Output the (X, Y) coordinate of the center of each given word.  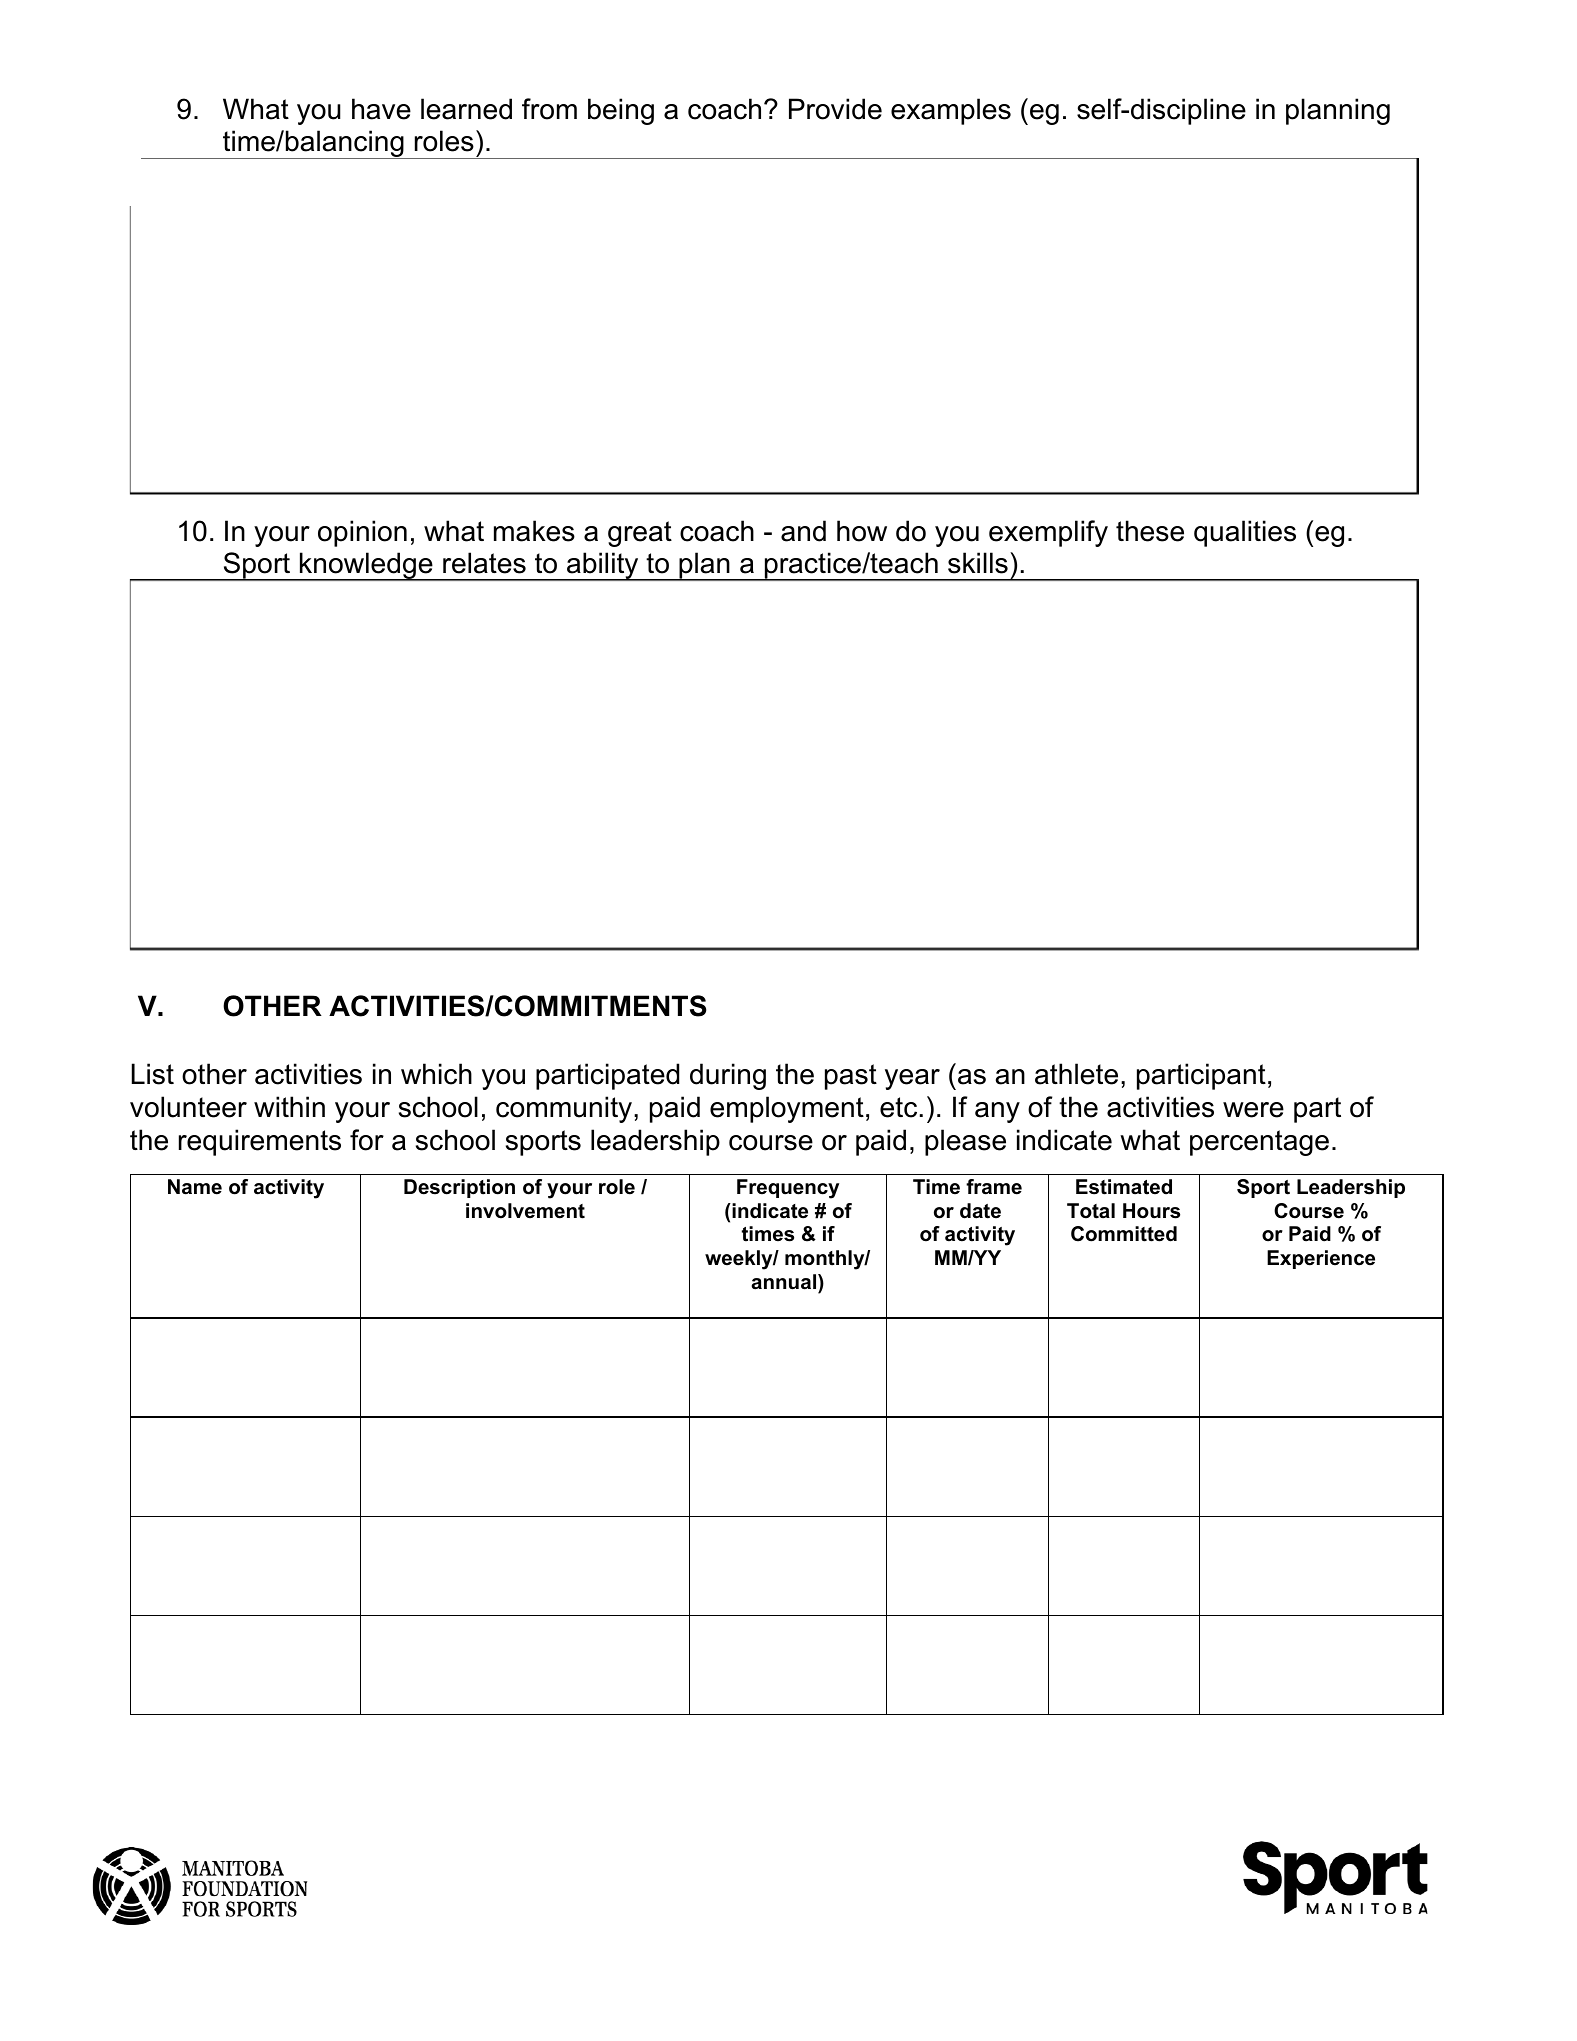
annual (785, 1282)
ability (603, 566)
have (381, 109)
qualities (1245, 533)
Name (195, 1187)
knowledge (366, 566)
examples (951, 111)
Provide (835, 109)
